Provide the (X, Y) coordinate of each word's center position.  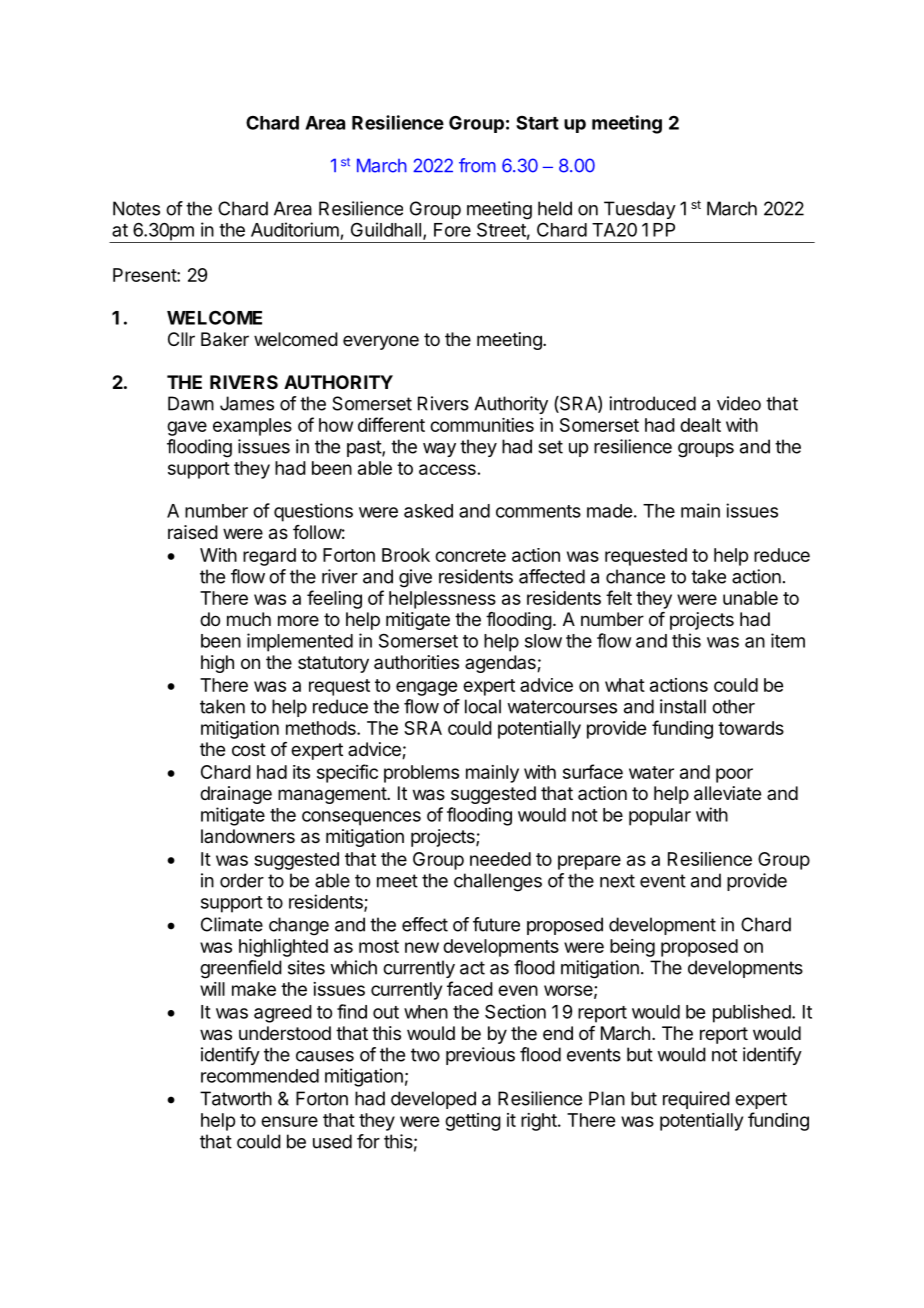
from (477, 165)
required (696, 1100)
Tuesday (640, 210)
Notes (136, 208)
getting (473, 1122)
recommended (260, 1076)
